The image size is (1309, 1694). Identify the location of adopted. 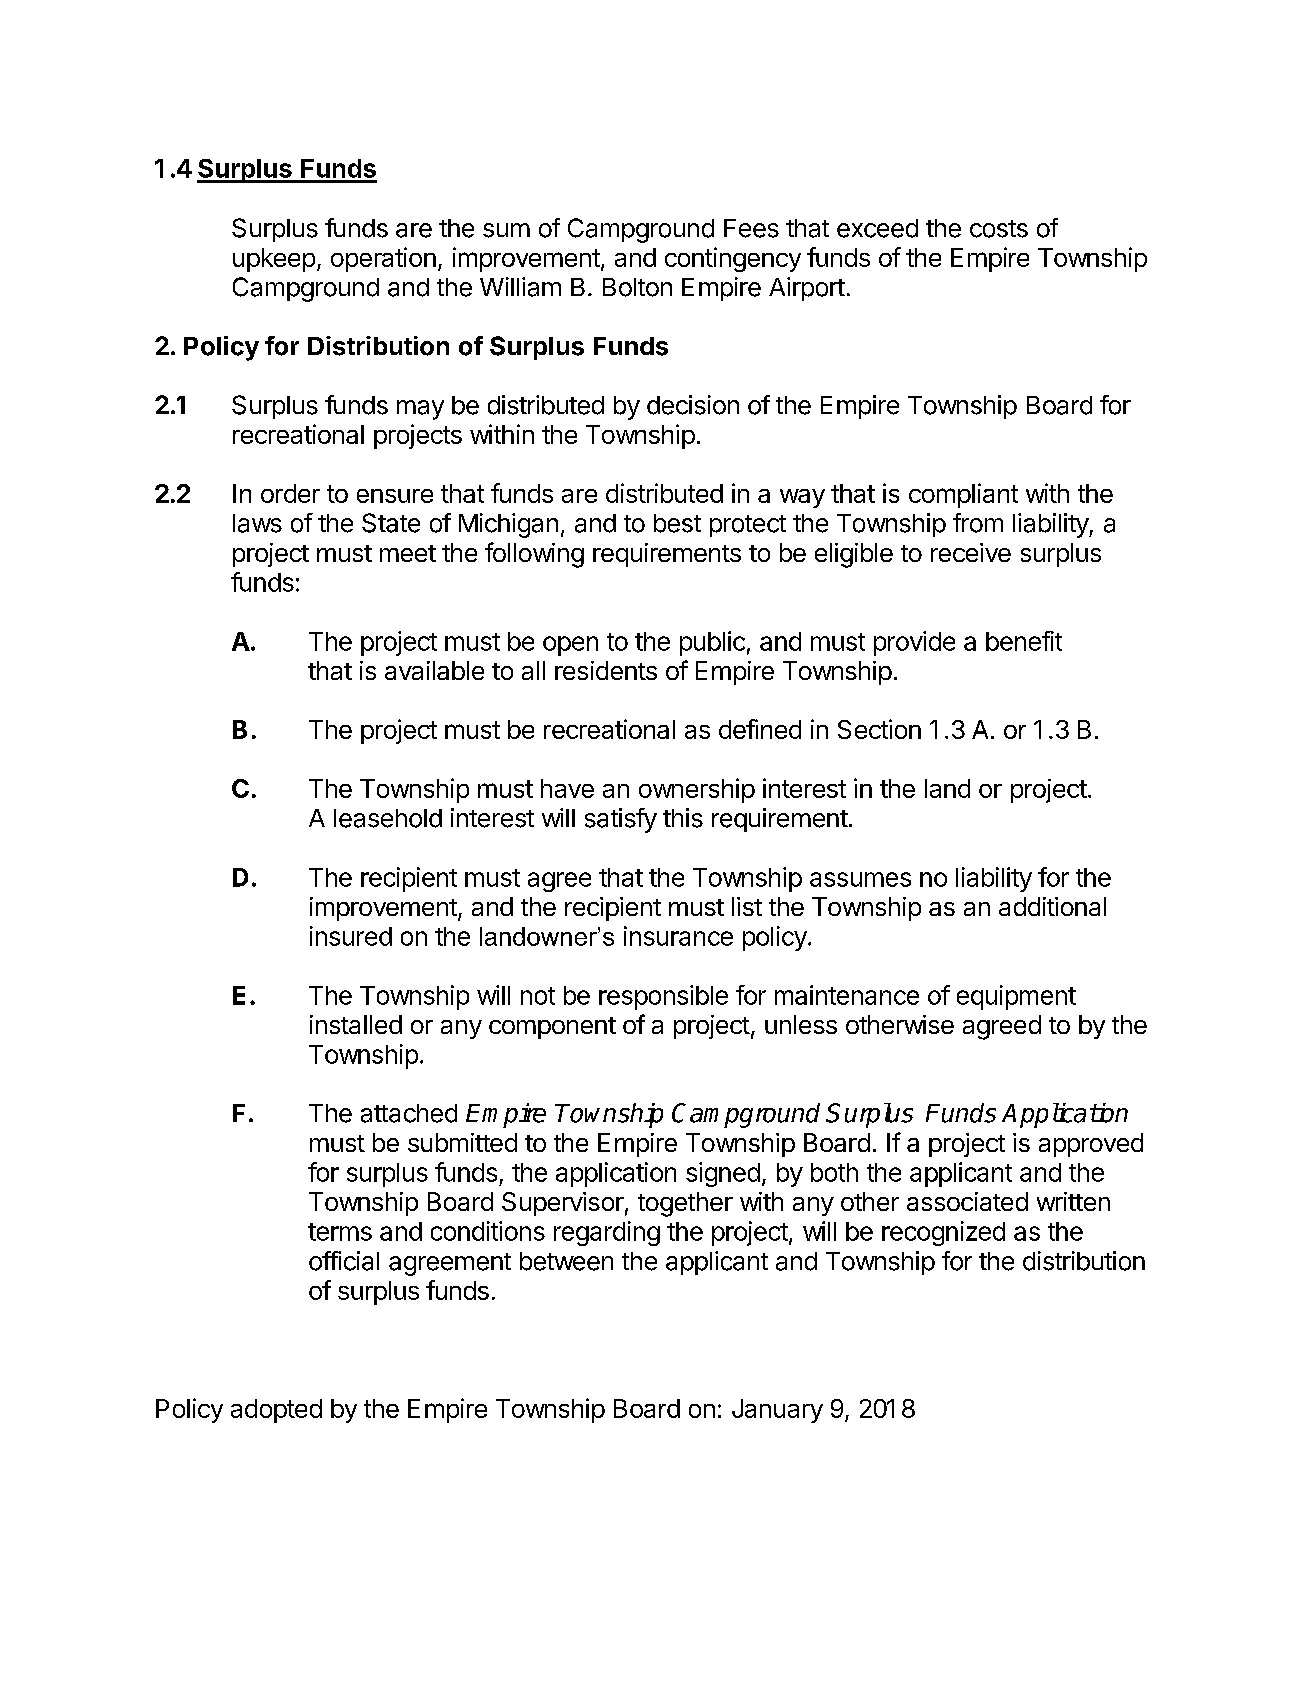
(276, 1411).
